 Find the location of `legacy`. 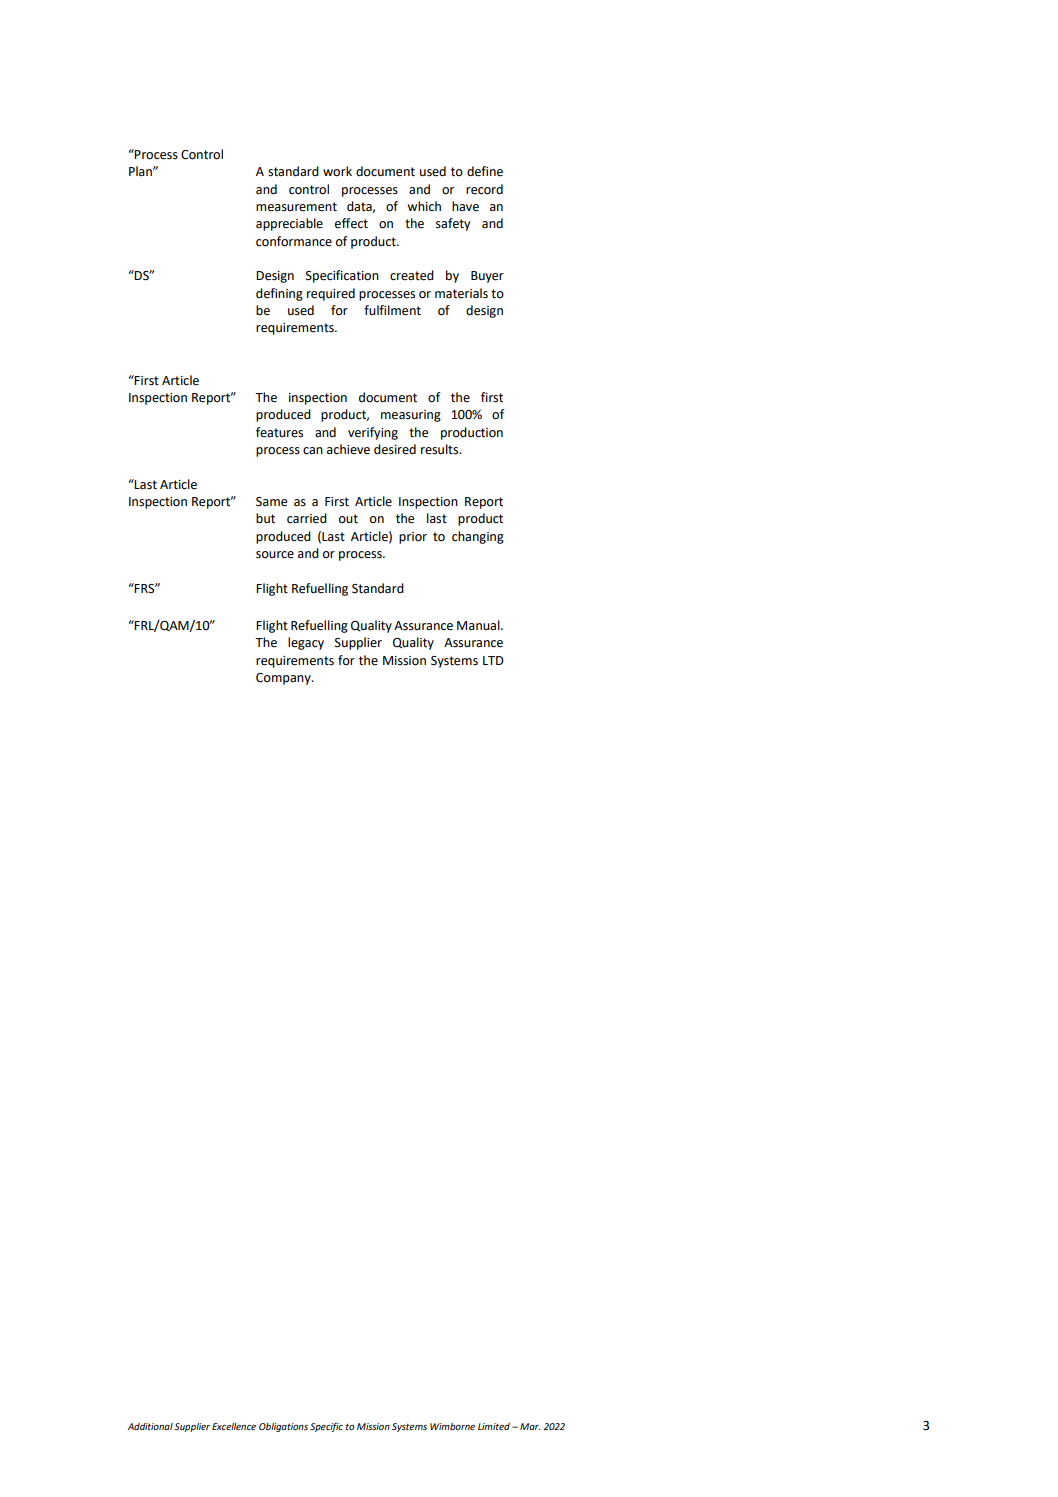

legacy is located at coordinates (306, 643).
